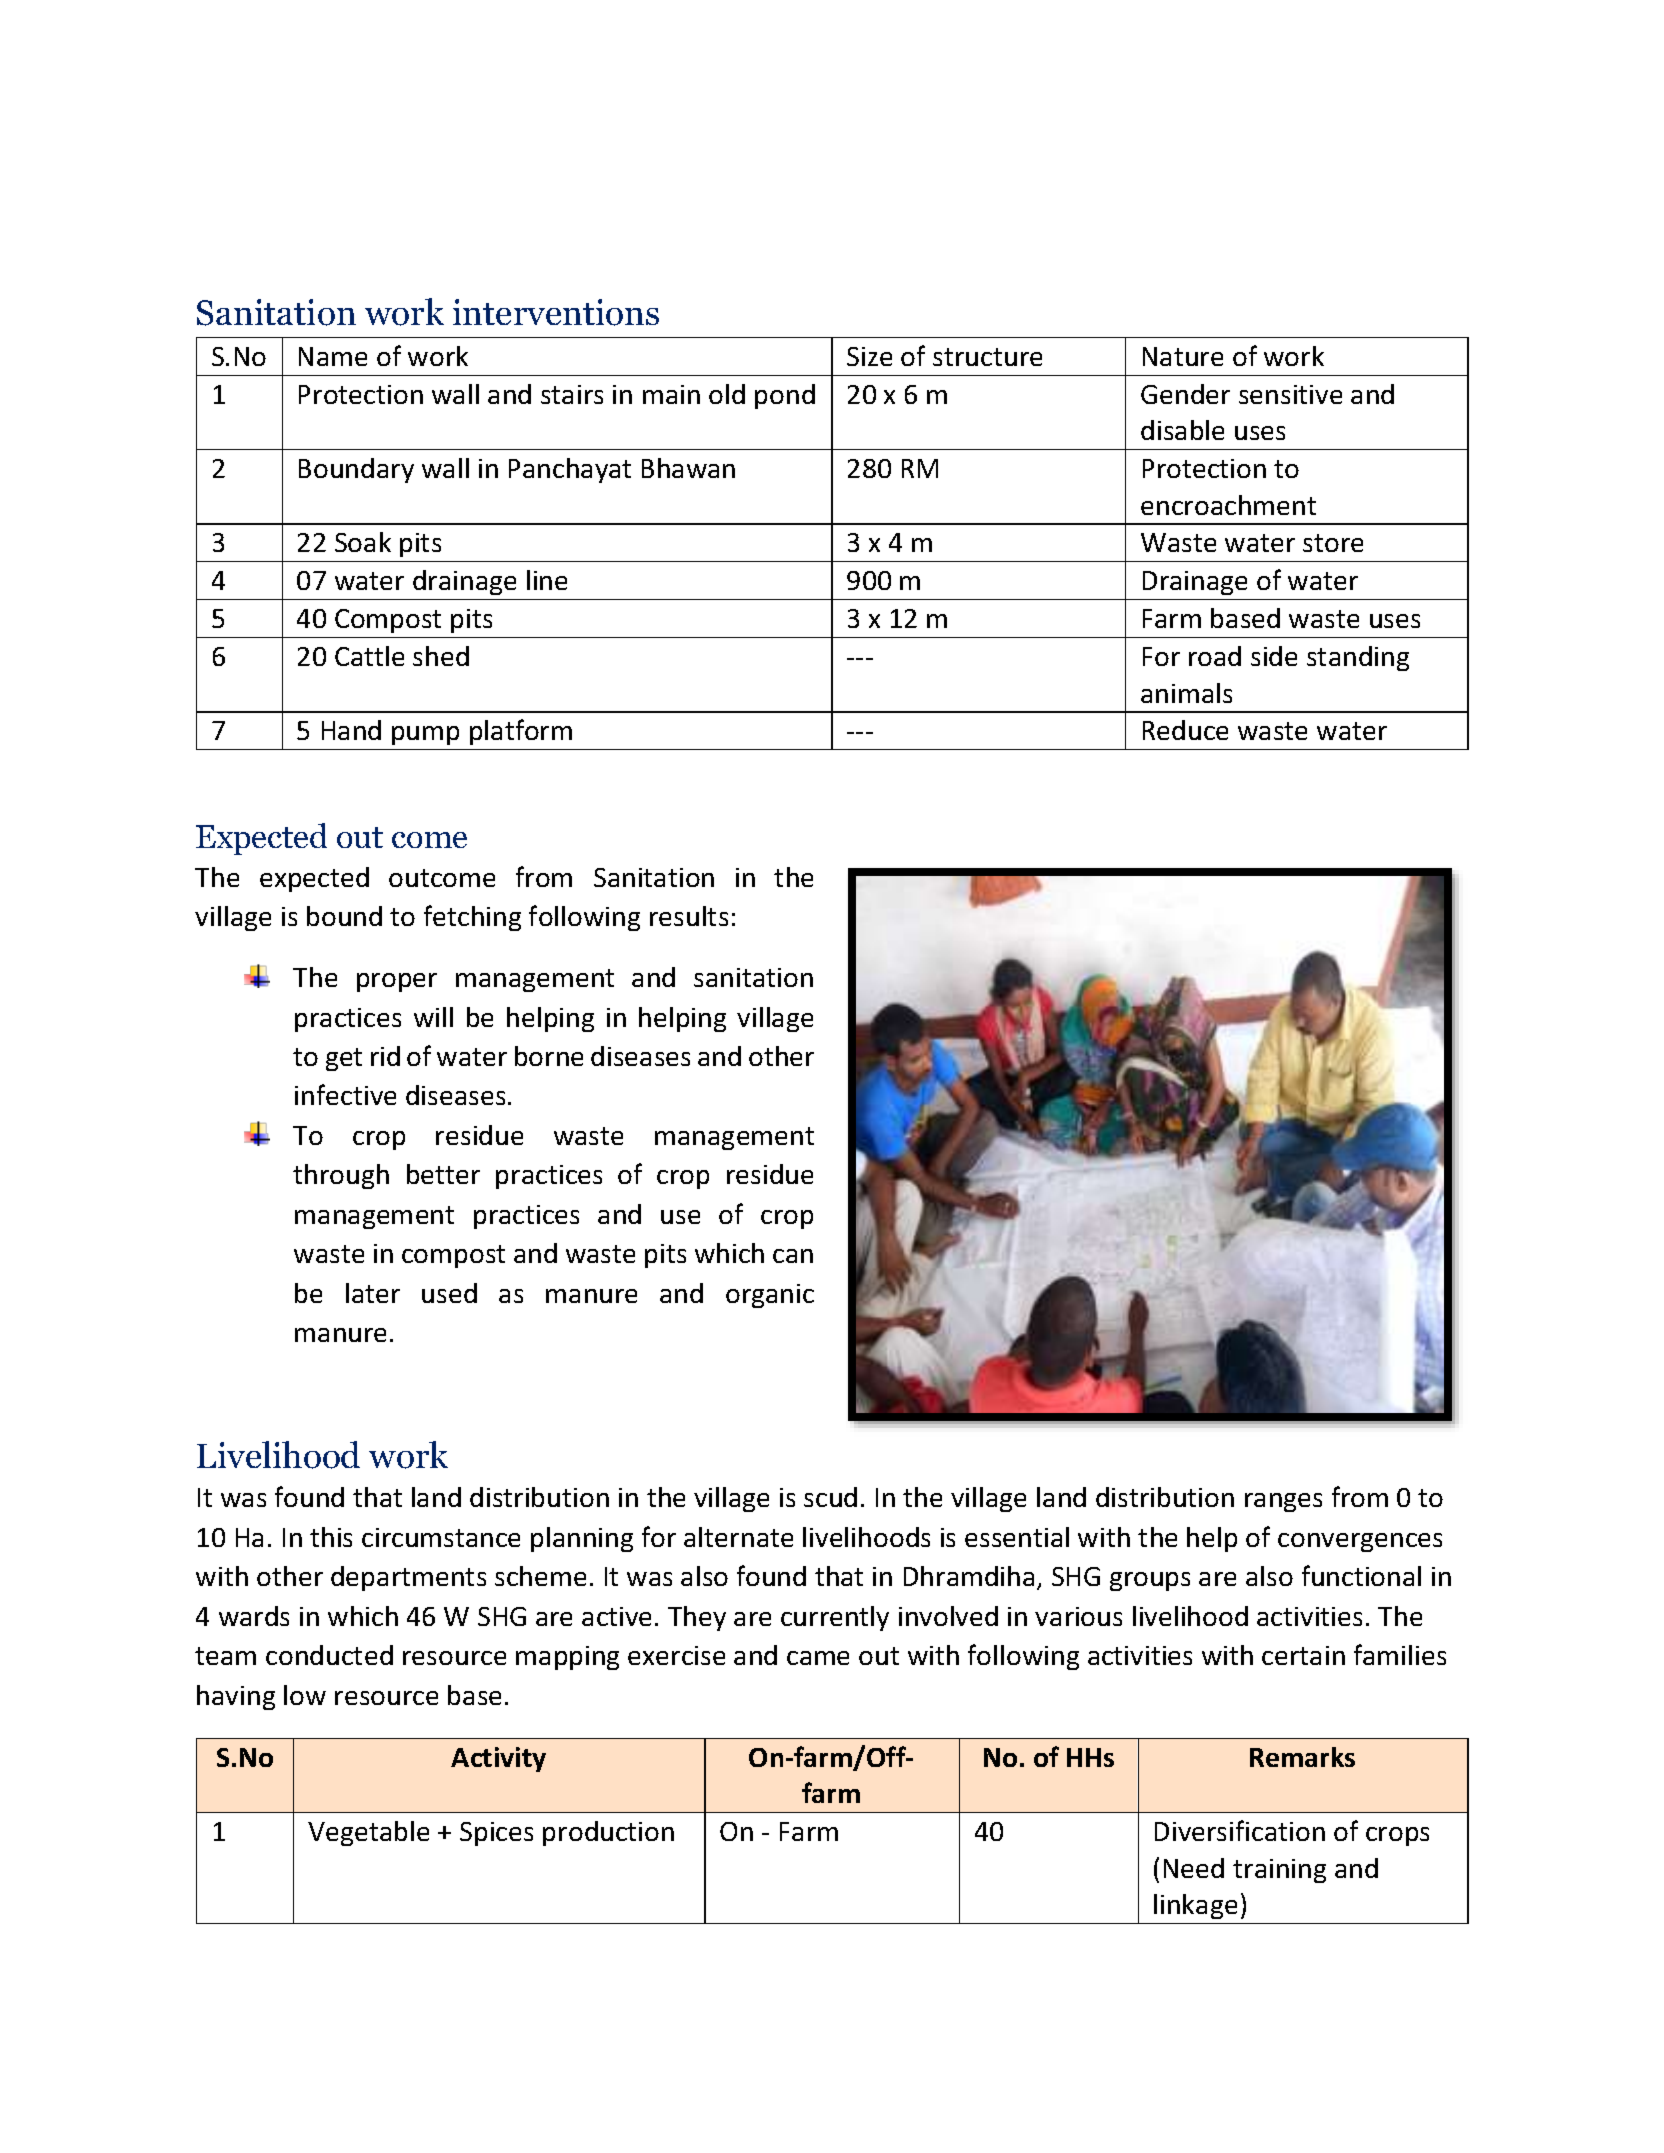 This screenshot has height=2153, width=1664. What do you see at coordinates (333, 356) in the screenshot?
I see `Name` at bounding box center [333, 356].
